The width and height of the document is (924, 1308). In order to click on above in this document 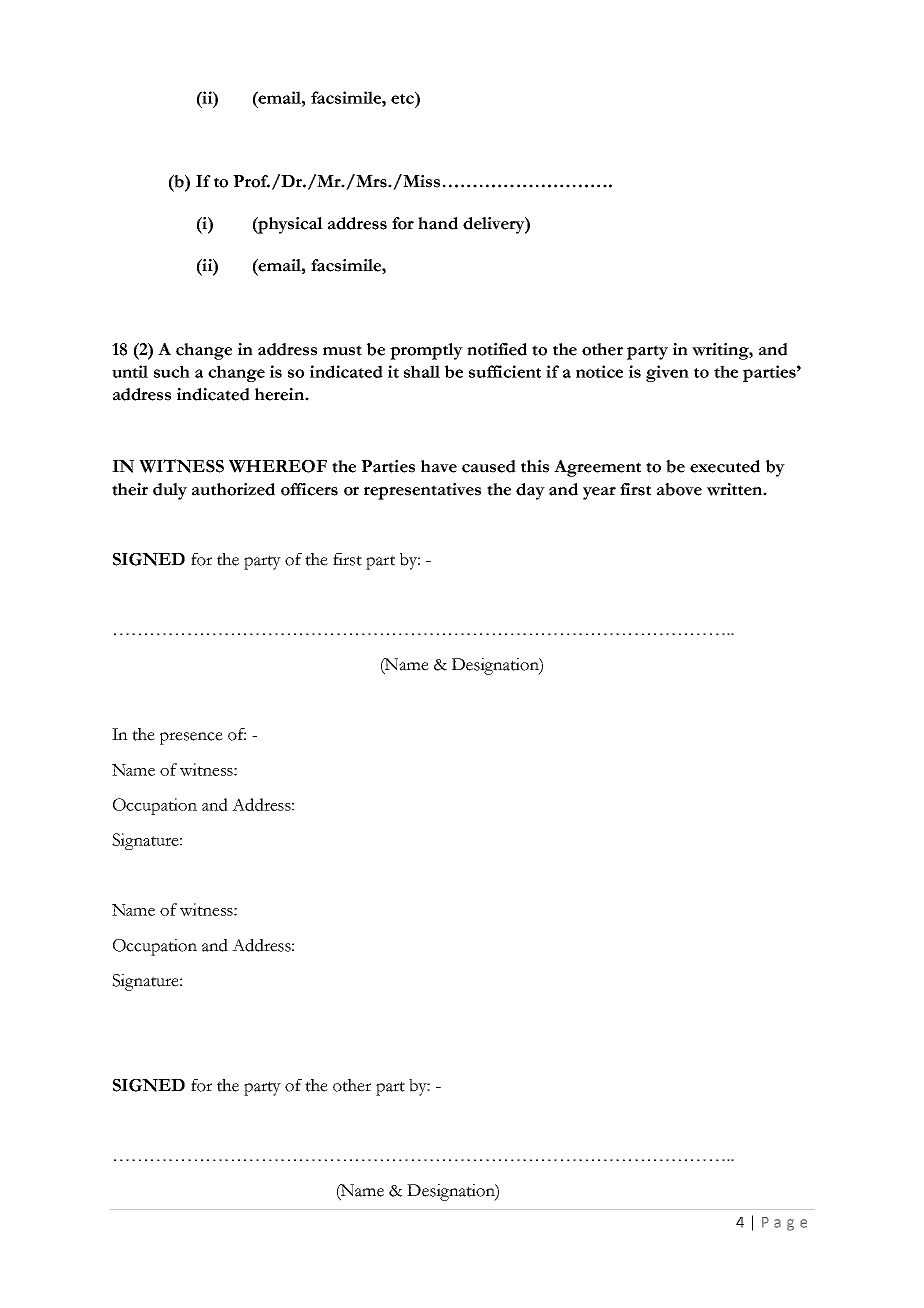, I will do `click(679, 489)`.
